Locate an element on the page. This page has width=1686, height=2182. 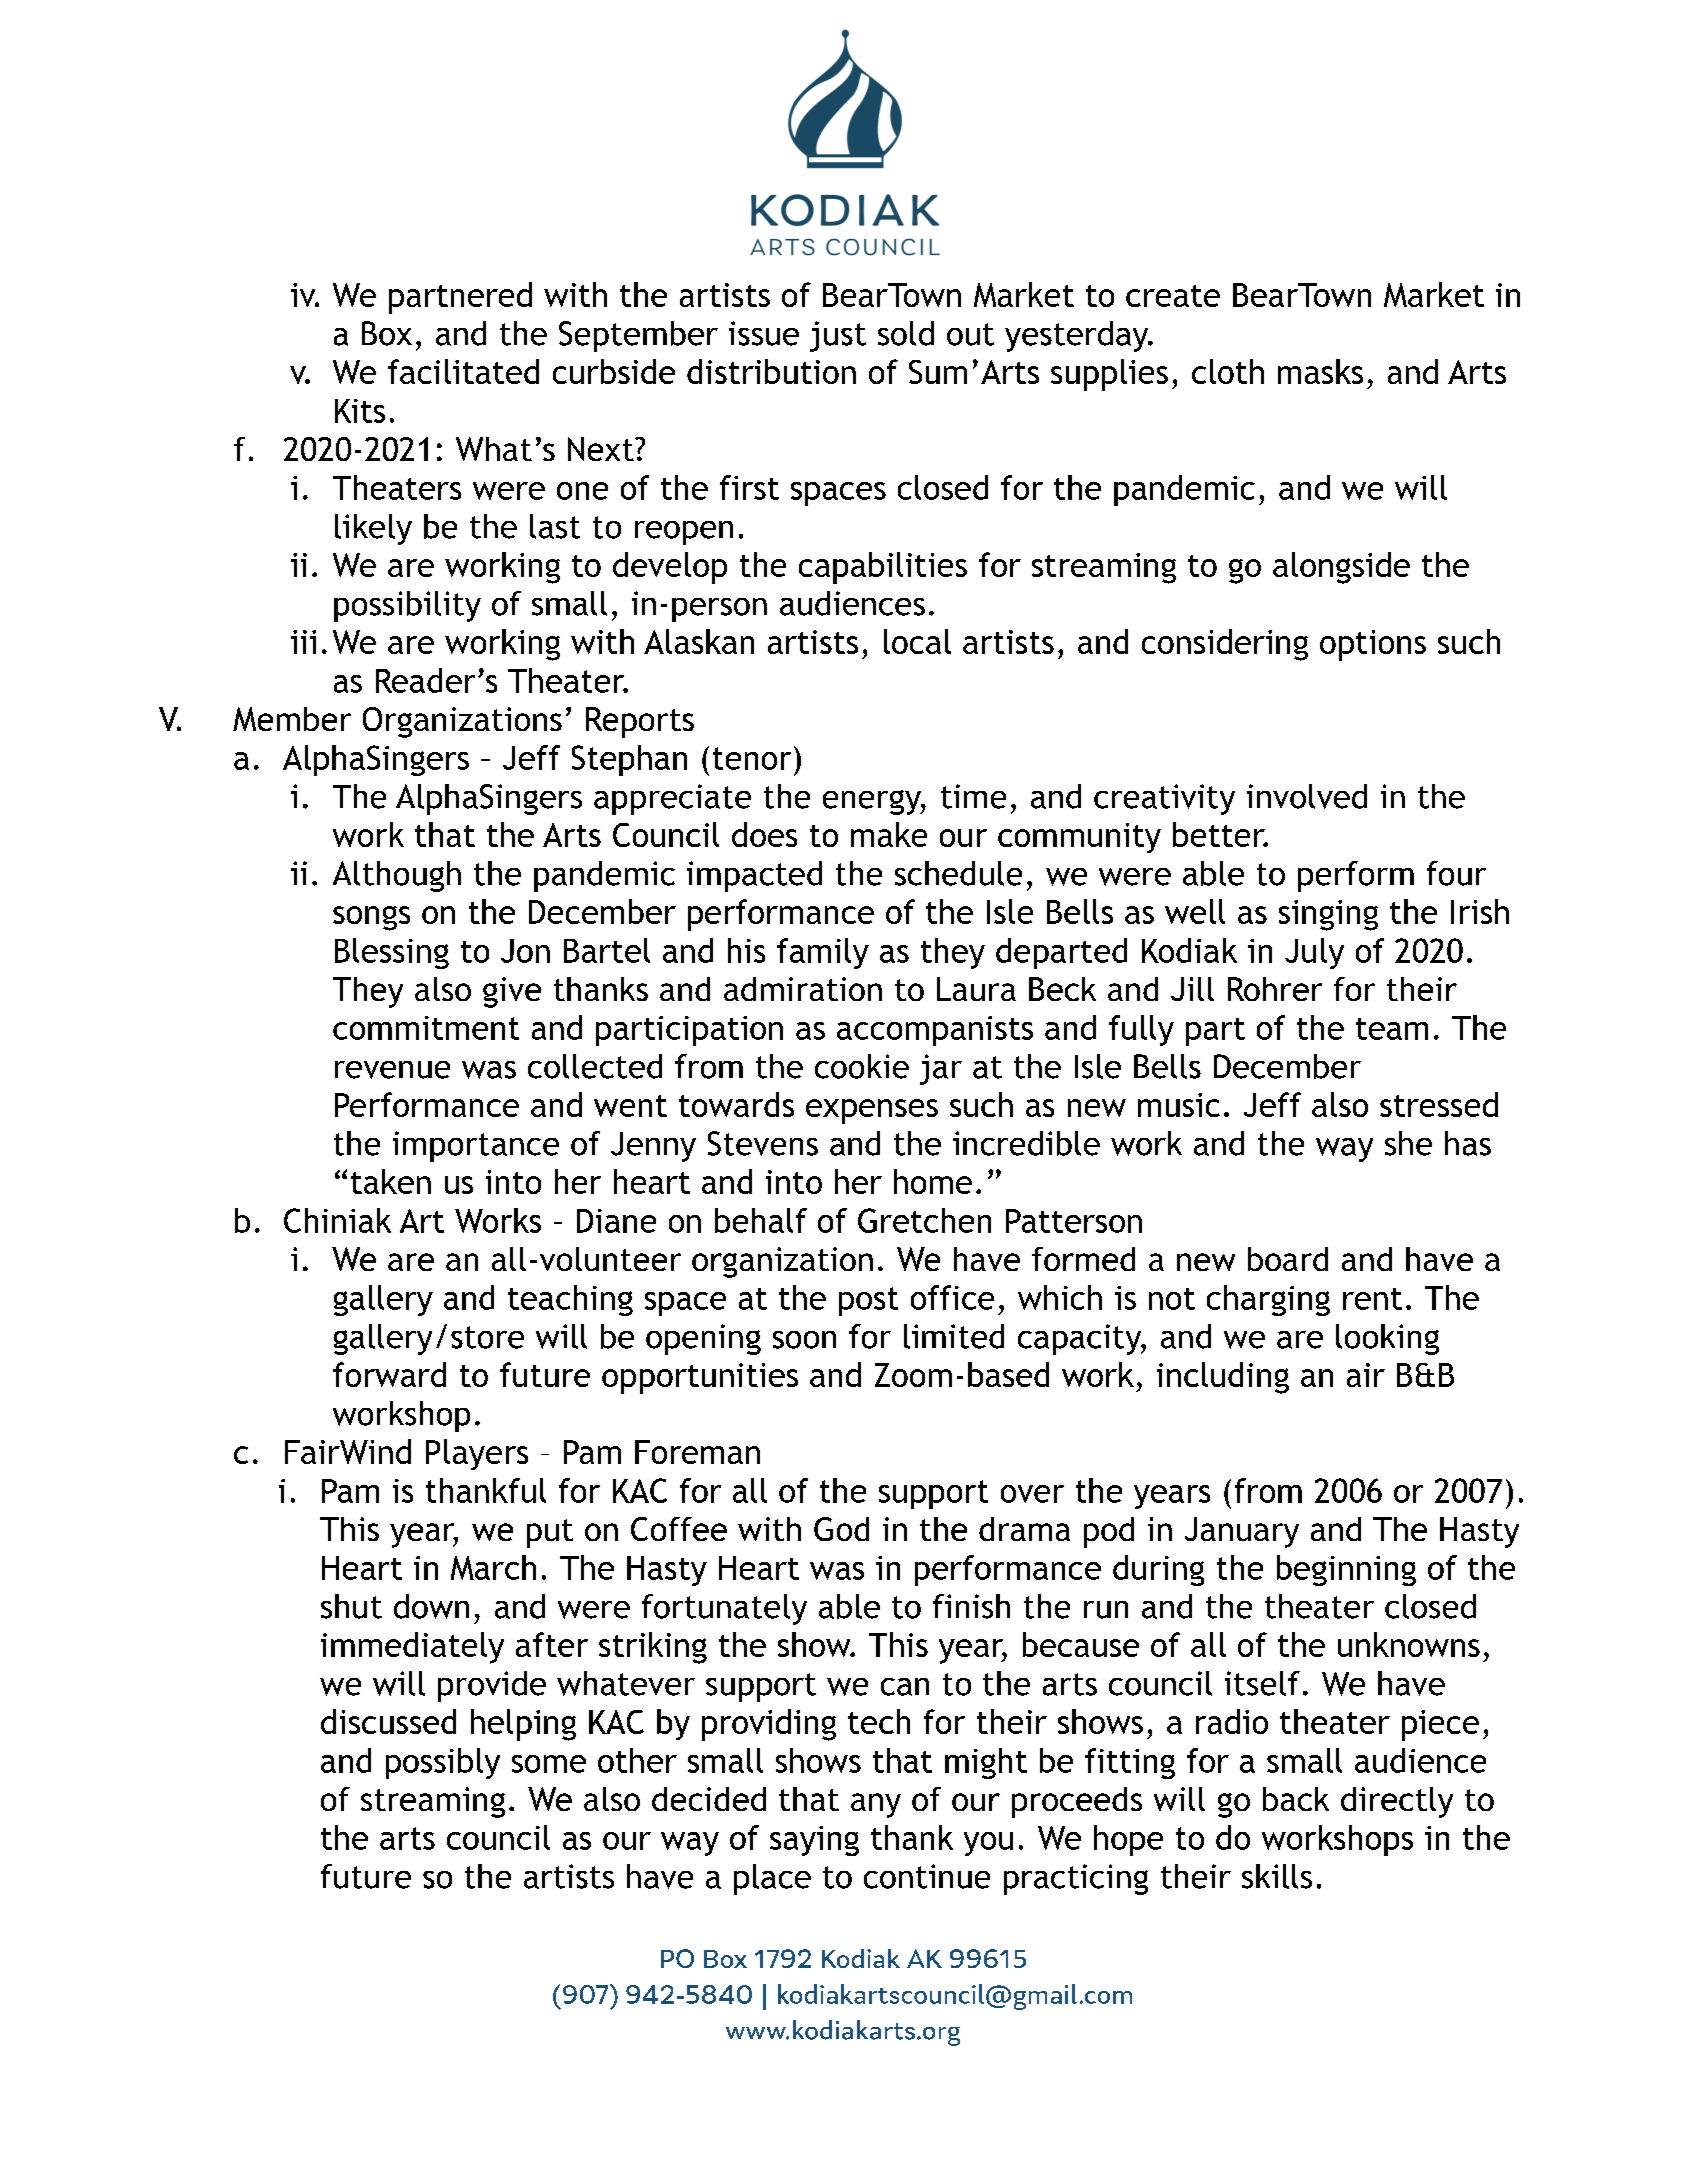
facilitated is located at coordinates (463, 371).
